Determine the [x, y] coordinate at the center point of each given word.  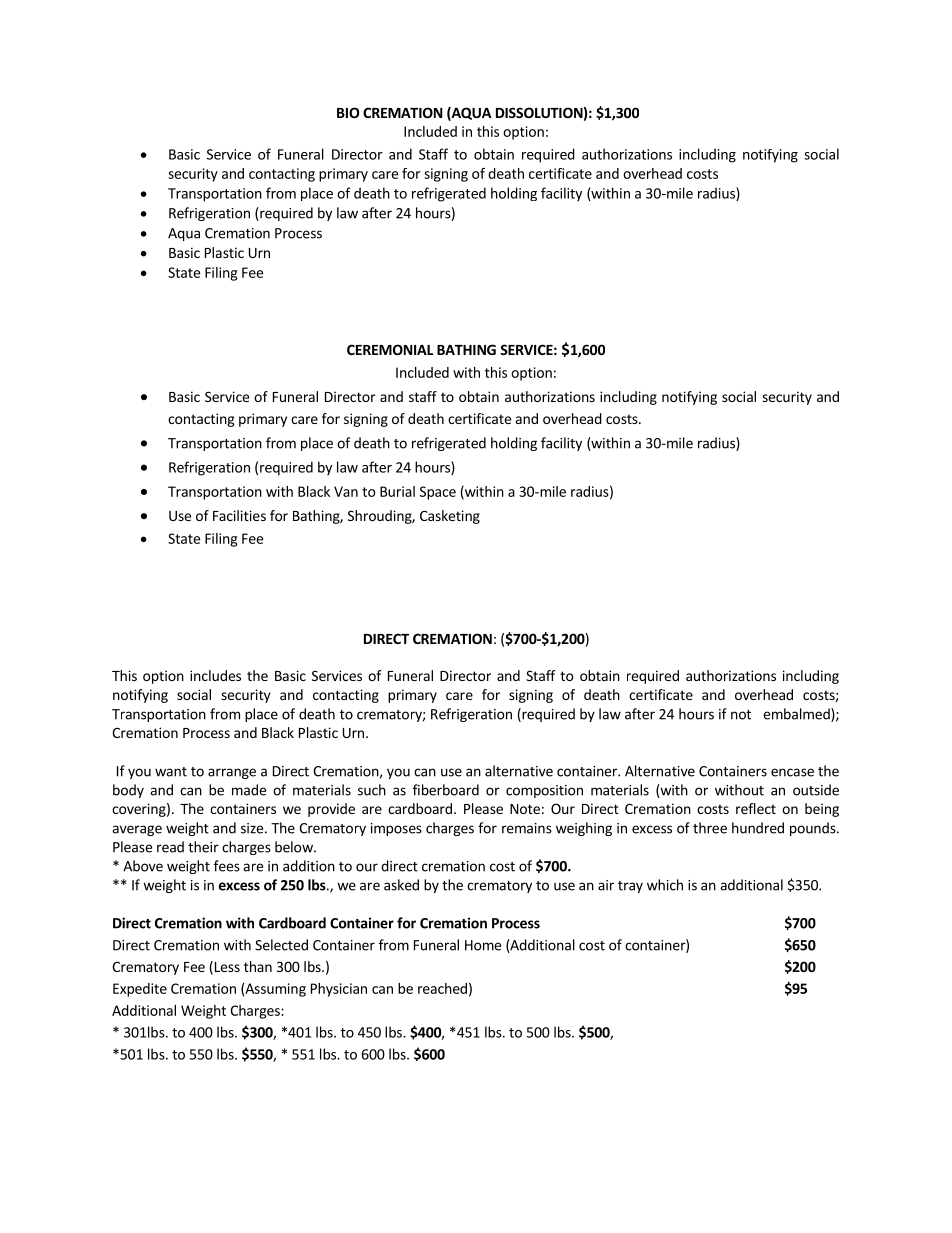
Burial [397, 491]
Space [438, 493]
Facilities [239, 515]
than [258, 966]
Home [483, 945]
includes [215, 675]
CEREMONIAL [390, 349]
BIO [348, 112]
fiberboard [446, 790]
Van [346, 491]
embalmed [797, 715]
